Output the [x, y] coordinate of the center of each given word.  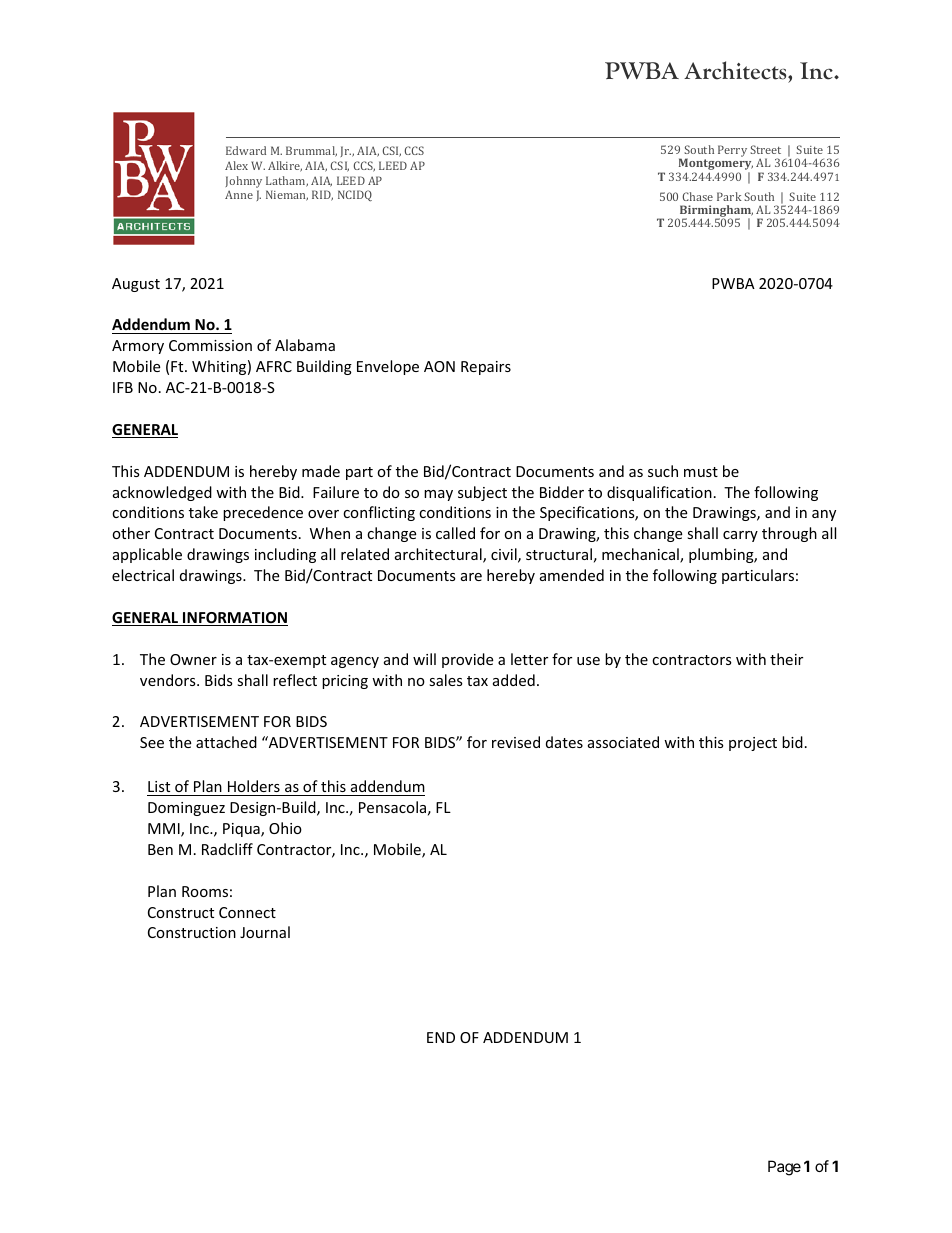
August [136, 285]
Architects [736, 72]
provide [467, 660]
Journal [265, 932]
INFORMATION [234, 619]
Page [784, 1168]
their [786, 659]
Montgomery [715, 165]
